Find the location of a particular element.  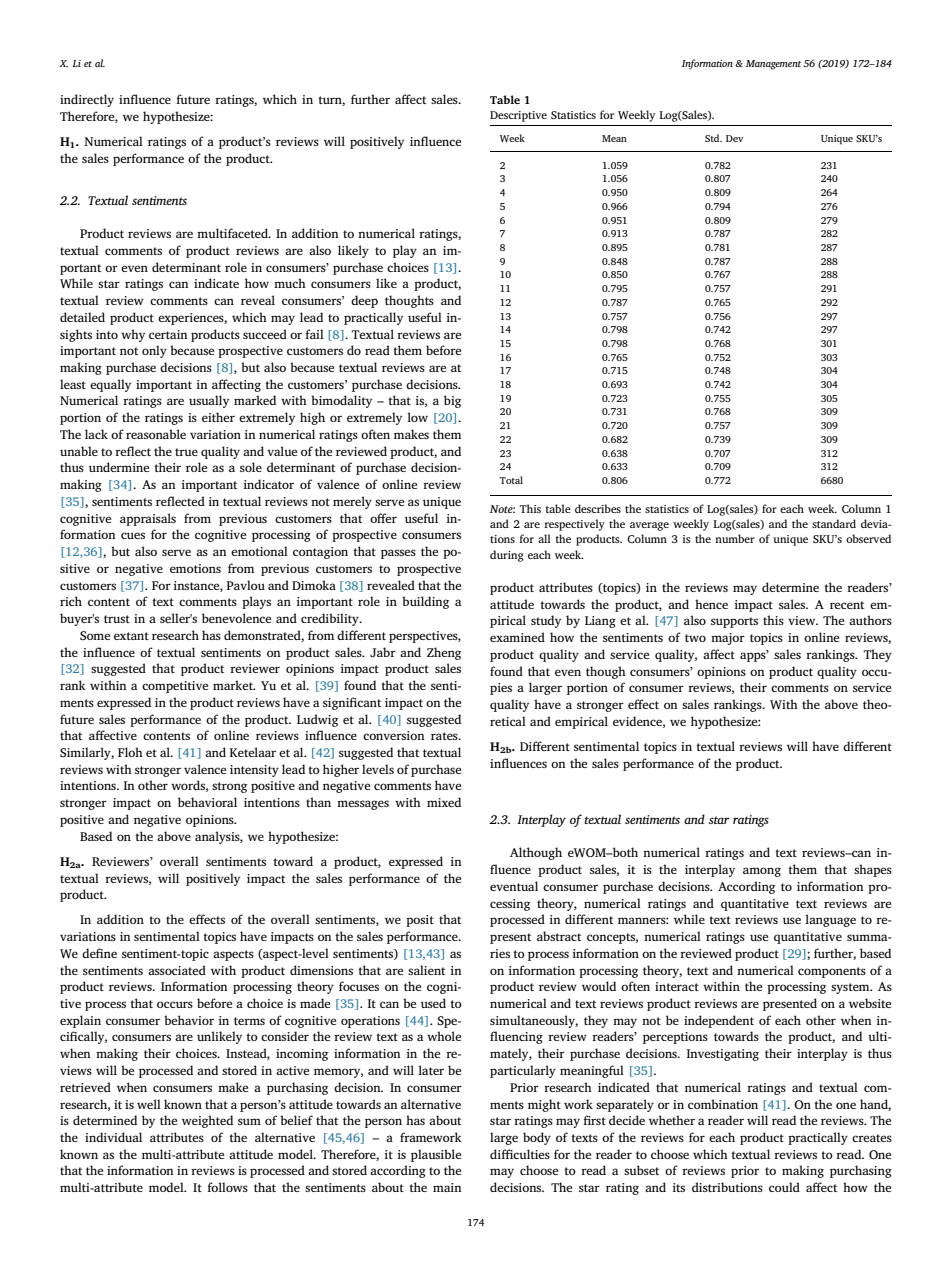

deep is located at coordinates (364, 301).
